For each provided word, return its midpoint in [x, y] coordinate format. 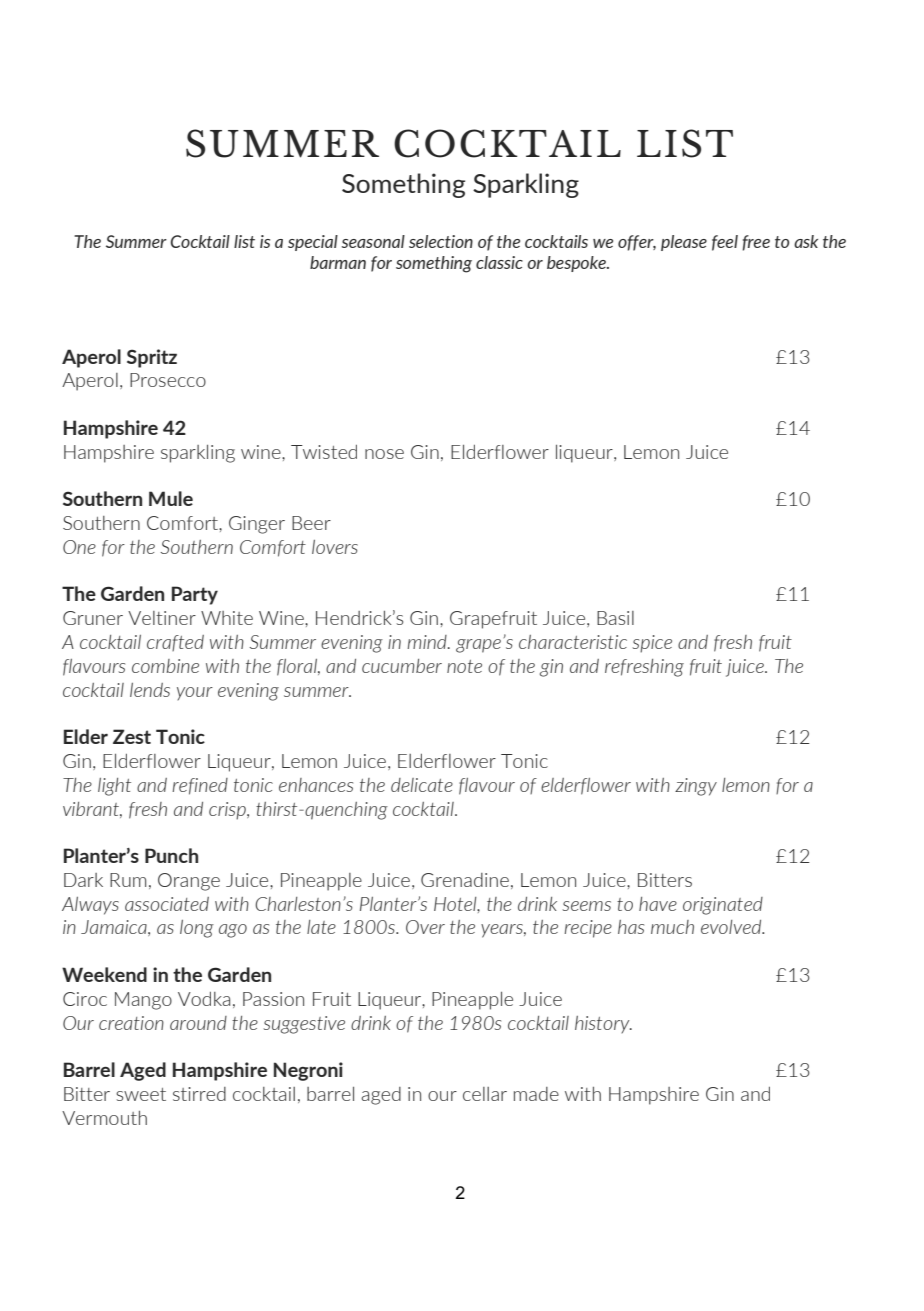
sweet [141, 1094]
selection [441, 241]
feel [725, 243]
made [536, 1094]
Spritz [152, 358]
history [603, 1024]
